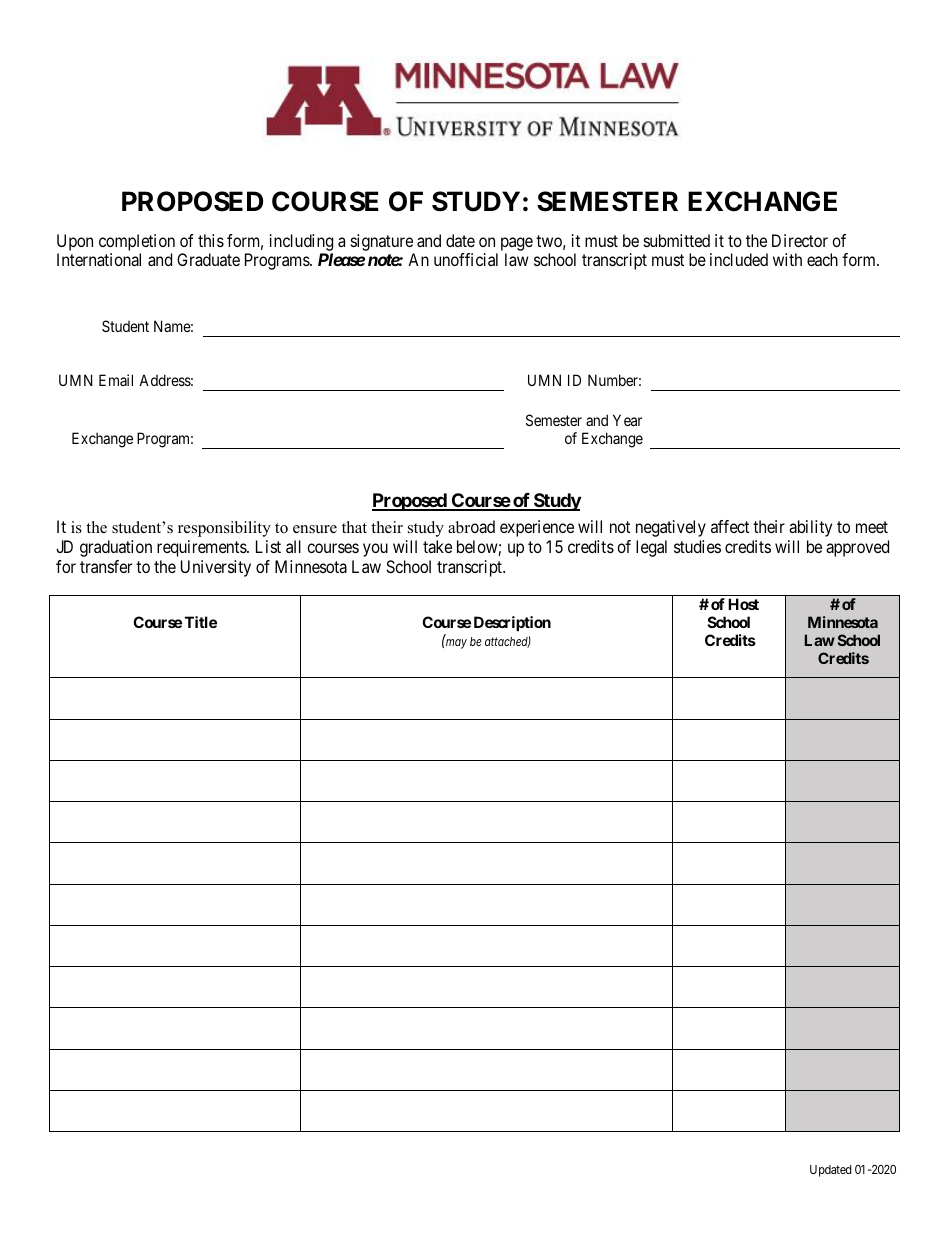 This screenshot has width=952, height=1233. I want to click on with, so click(787, 259).
